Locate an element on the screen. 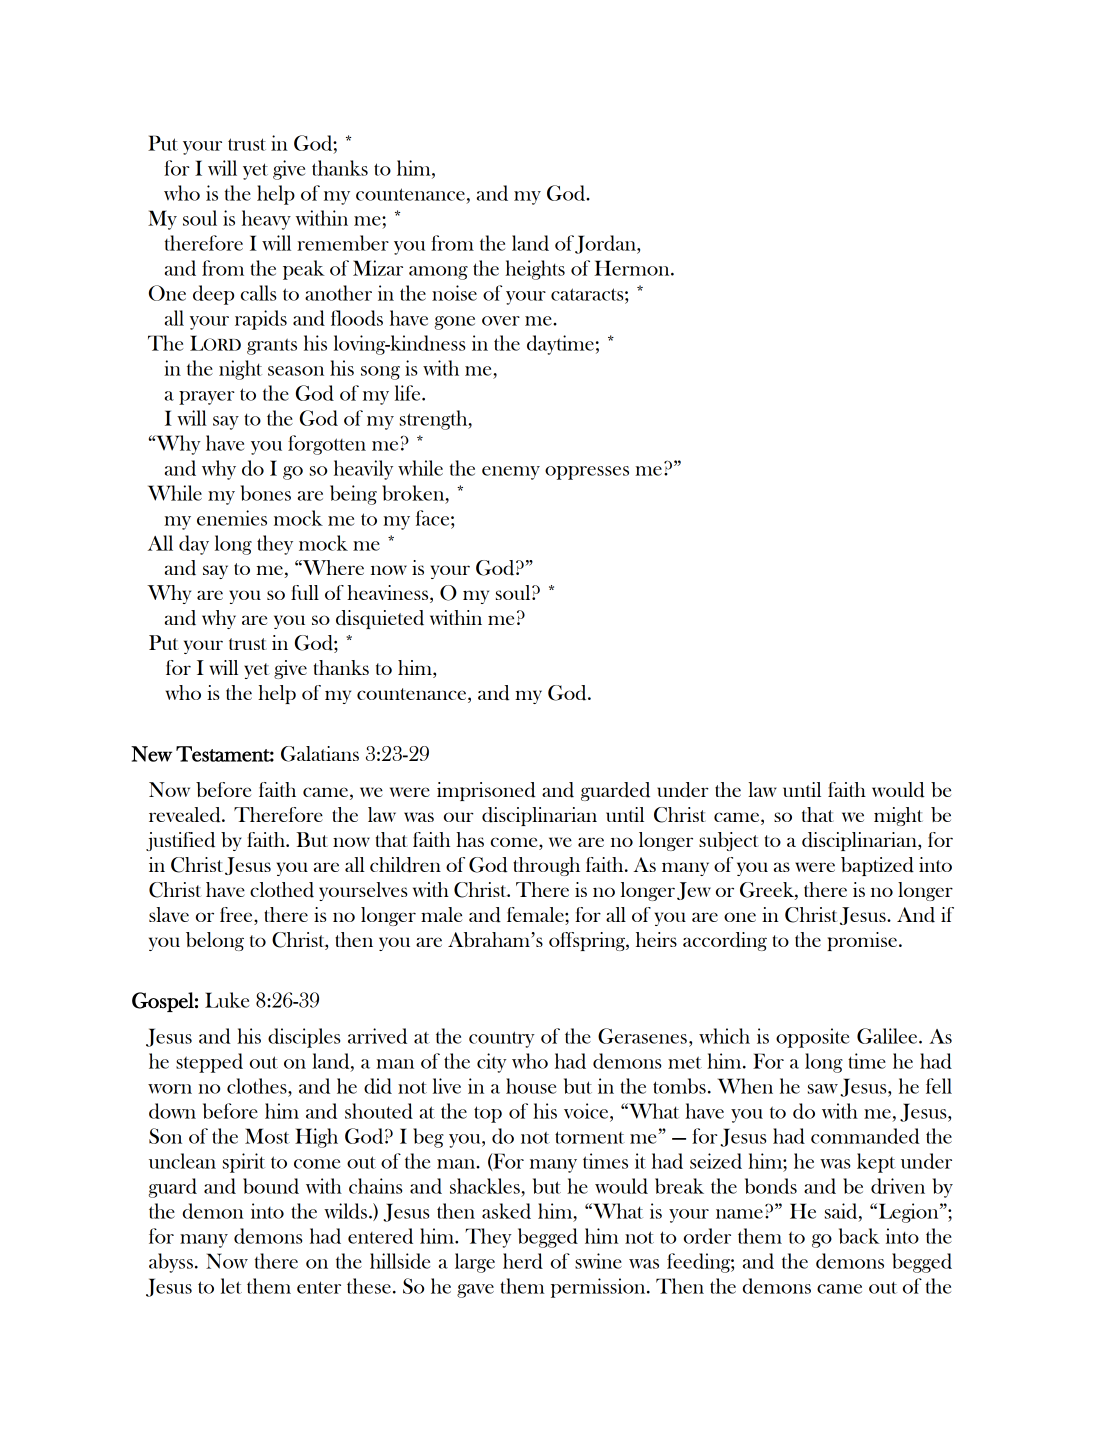 This screenshot has height=1445, width=1117. Hermon is located at coordinates (633, 268).
